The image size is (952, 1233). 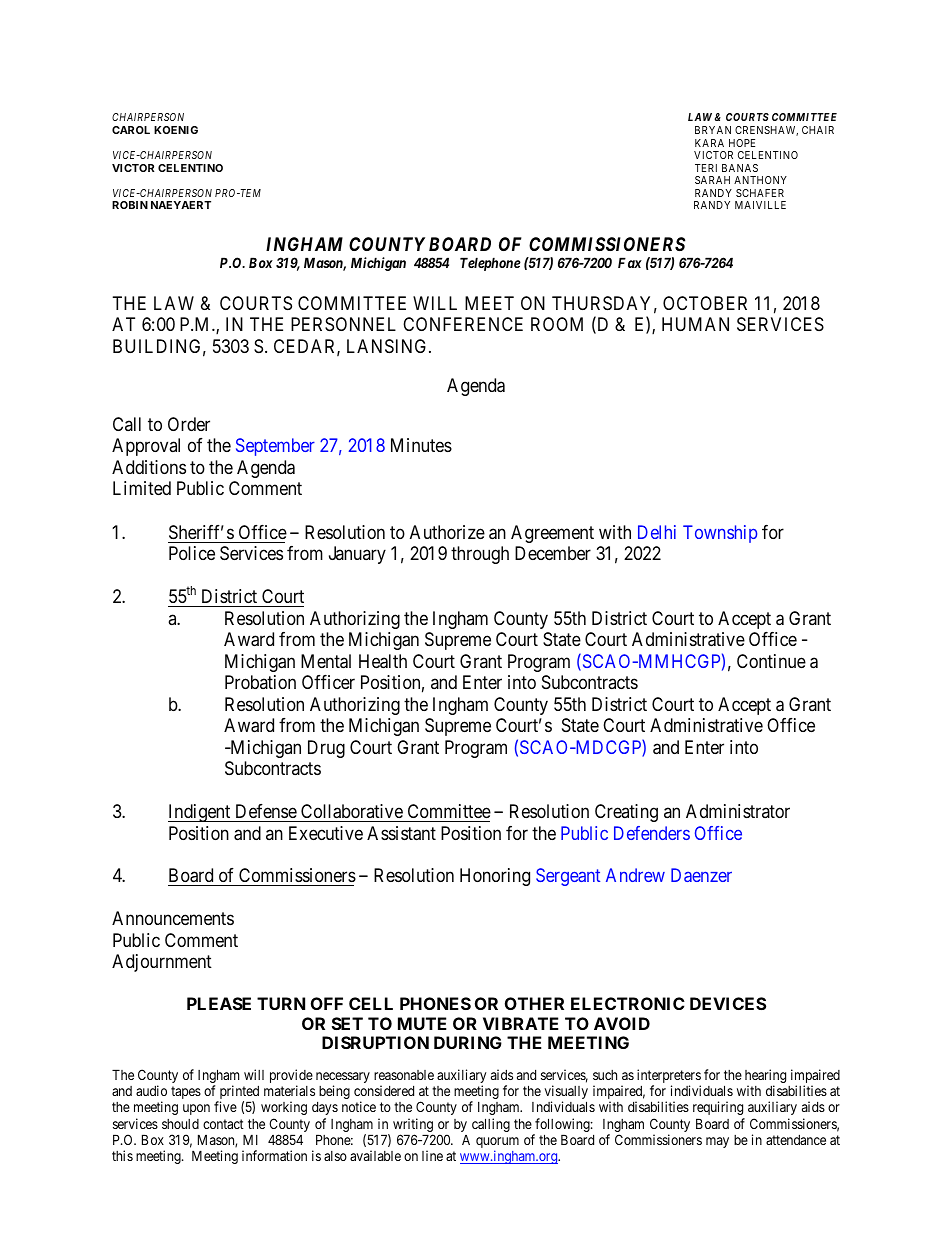 What do you see at coordinates (709, 143) in the page?
I see `KARA` at bounding box center [709, 143].
